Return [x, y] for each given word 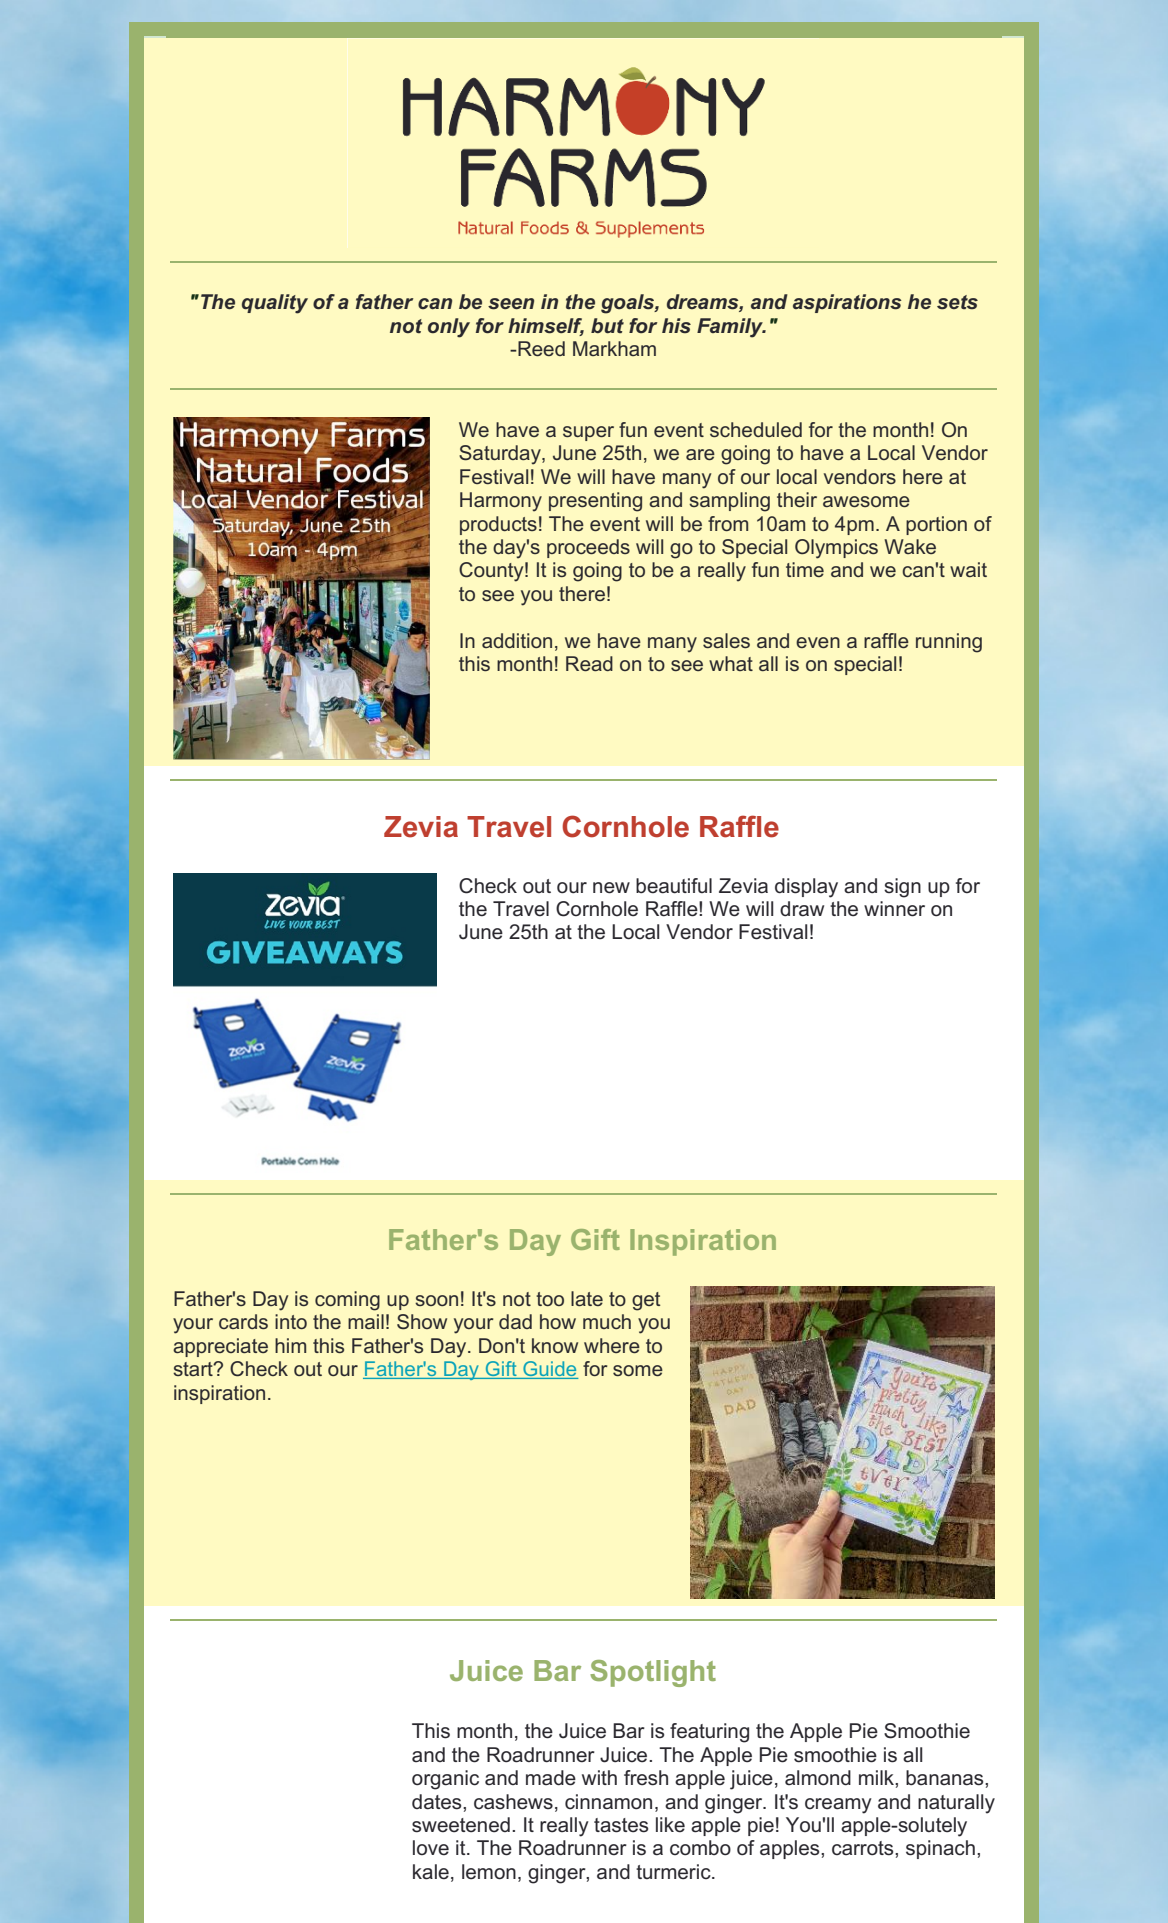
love [431, 1848]
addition [517, 640]
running [949, 643]
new [611, 888]
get [646, 1301]
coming [347, 1301]
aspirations [847, 303]
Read [589, 663]
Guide [549, 1370]
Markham [614, 348]
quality [275, 304]
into [291, 1321]
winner [894, 909]
